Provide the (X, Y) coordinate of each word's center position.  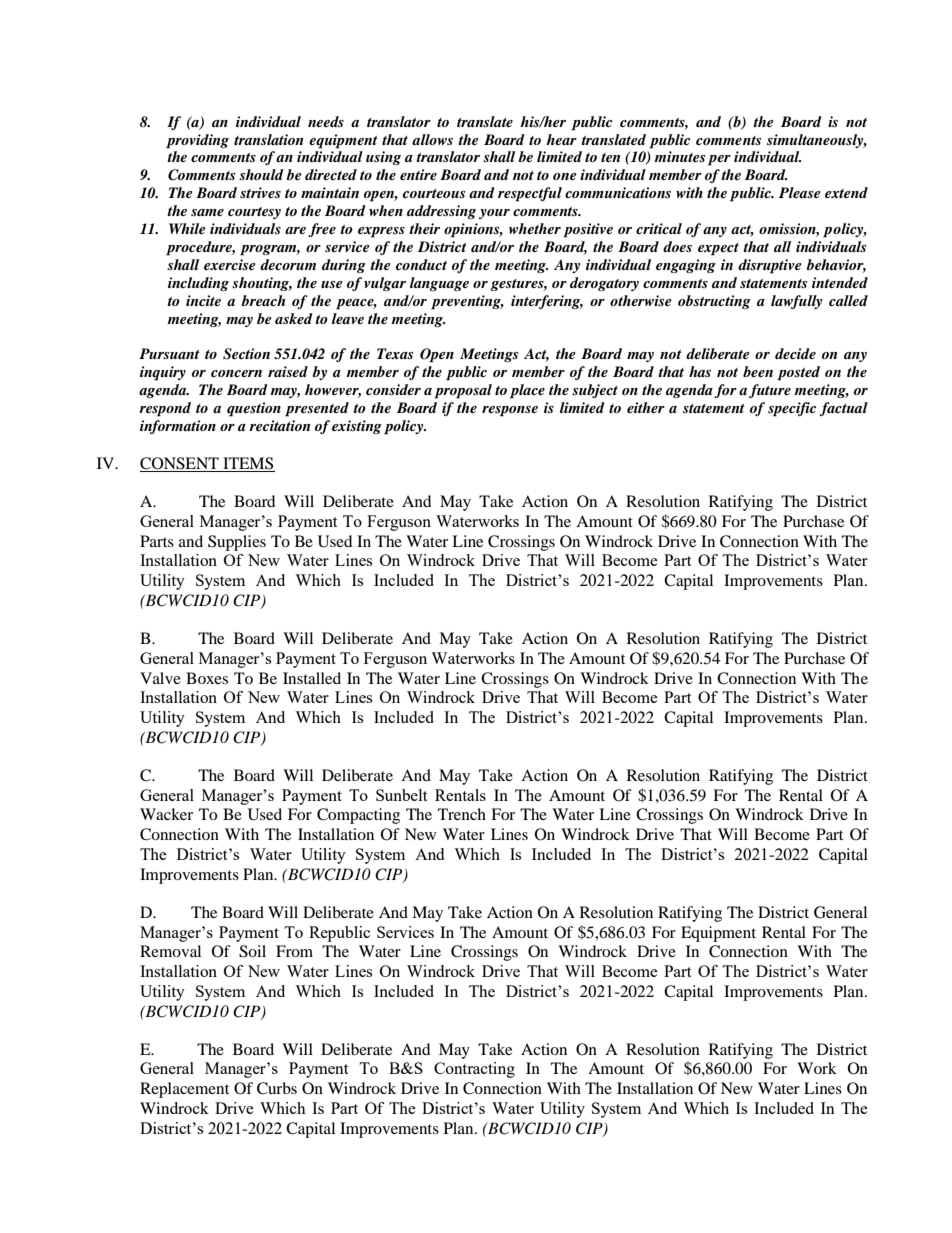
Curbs (277, 1088)
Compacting (358, 816)
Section (246, 354)
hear (561, 139)
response (510, 411)
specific (792, 409)
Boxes (207, 678)
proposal (463, 391)
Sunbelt (401, 795)
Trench (462, 814)
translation (268, 139)
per (719, 160)
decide (795, 353)
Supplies (237, 543)
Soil (252, 951)
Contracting (474, 1070)
